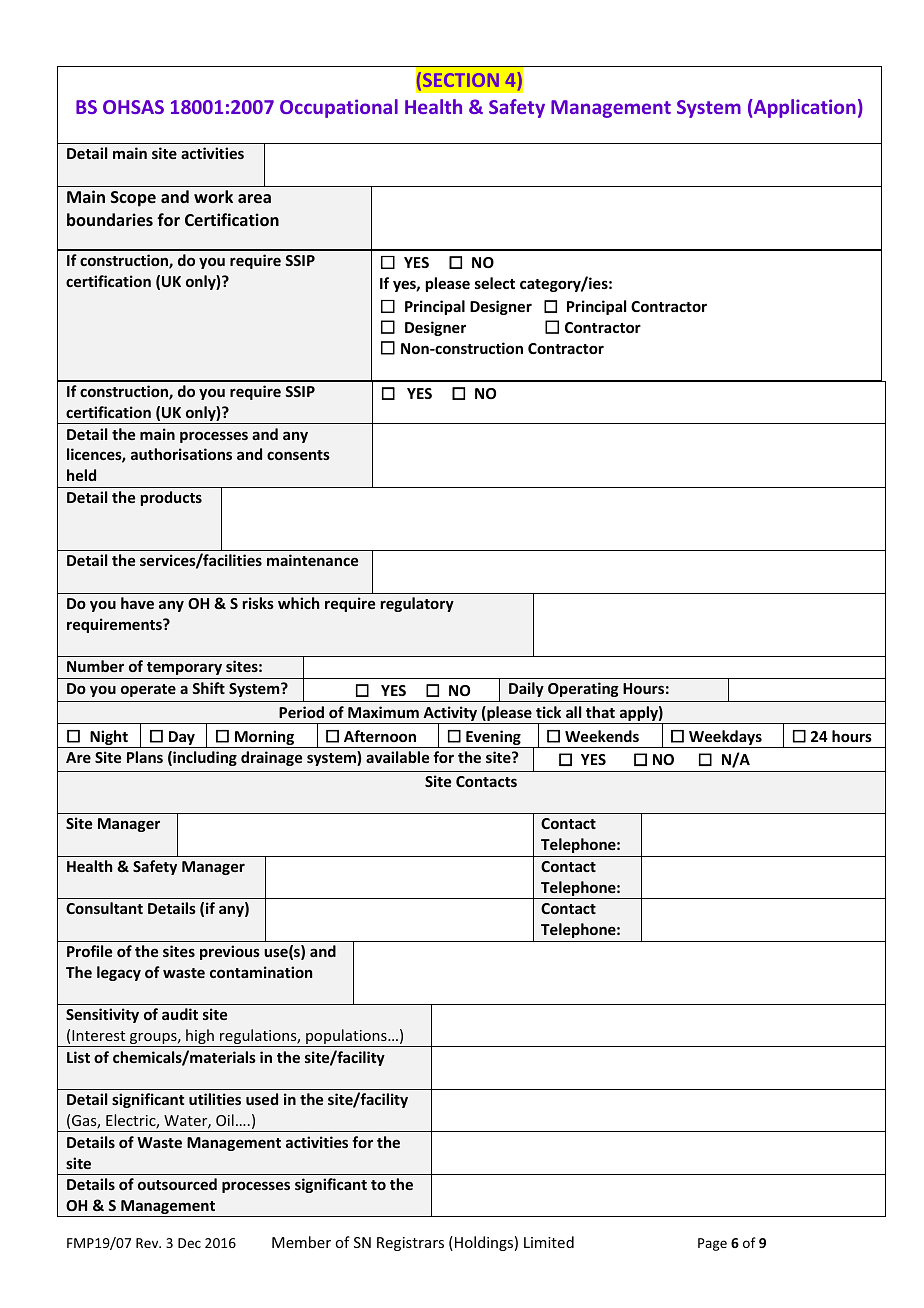  I want to click on outsourced, so click(177, 1184).
